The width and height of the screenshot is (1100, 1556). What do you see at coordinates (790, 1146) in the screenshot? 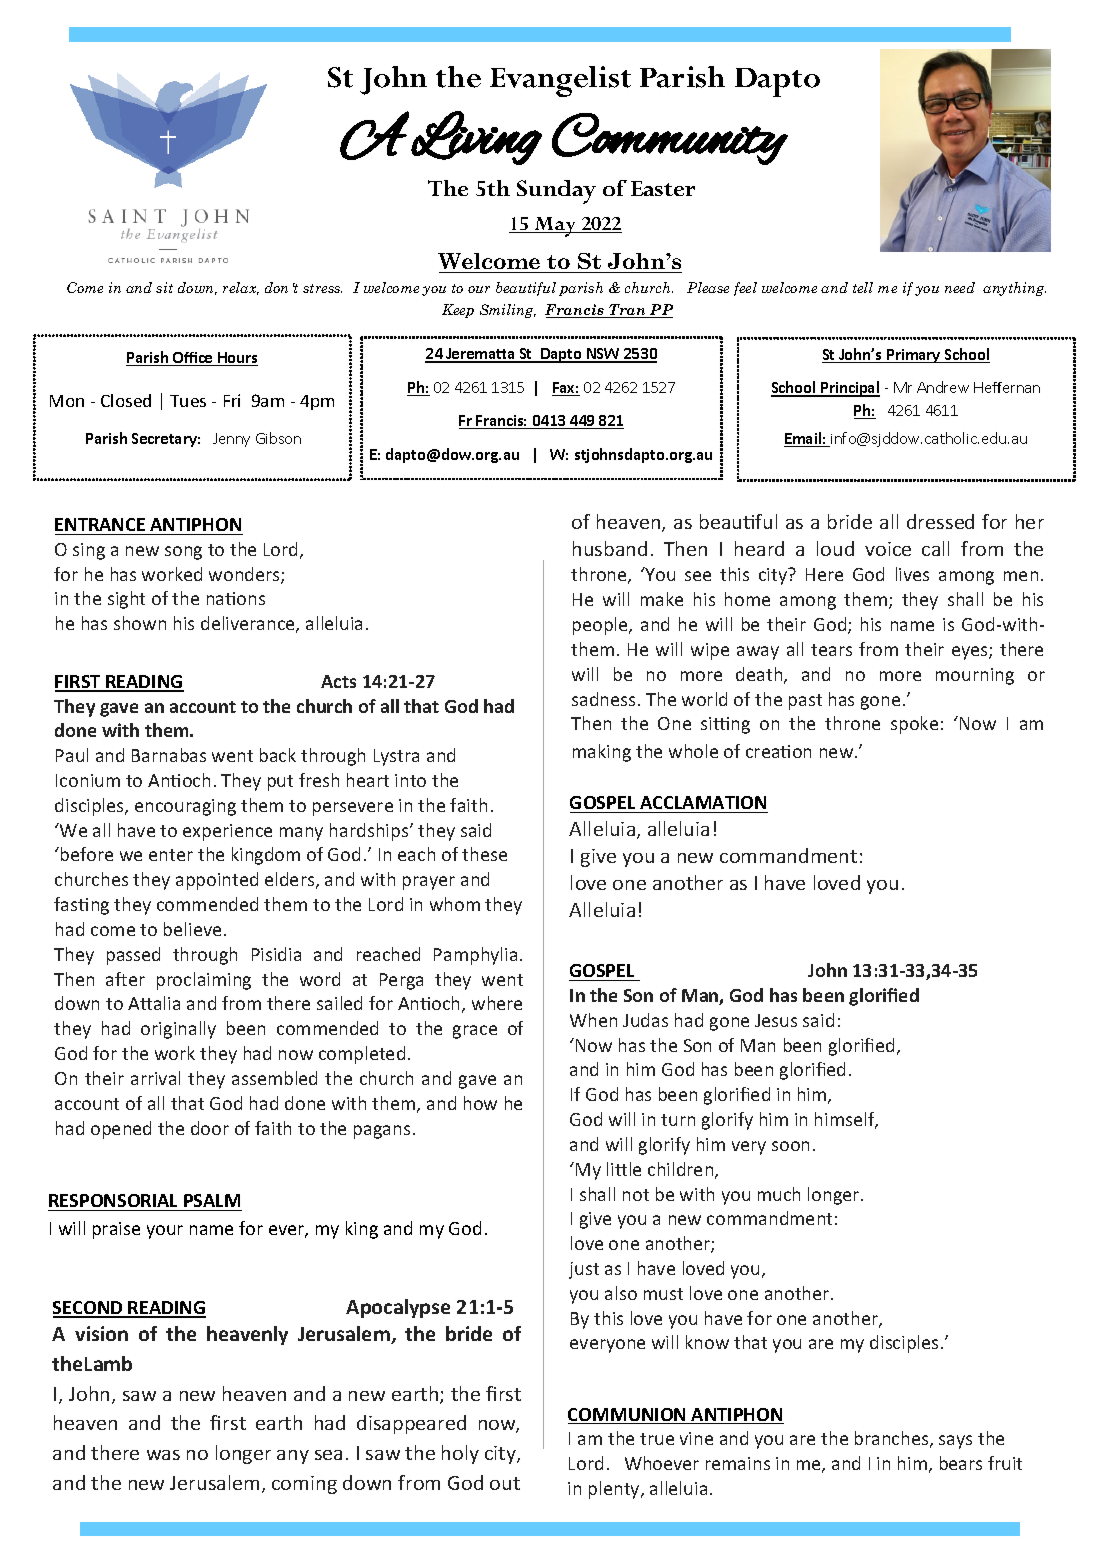
I see `soon` at bounding box center [790, 1146].
